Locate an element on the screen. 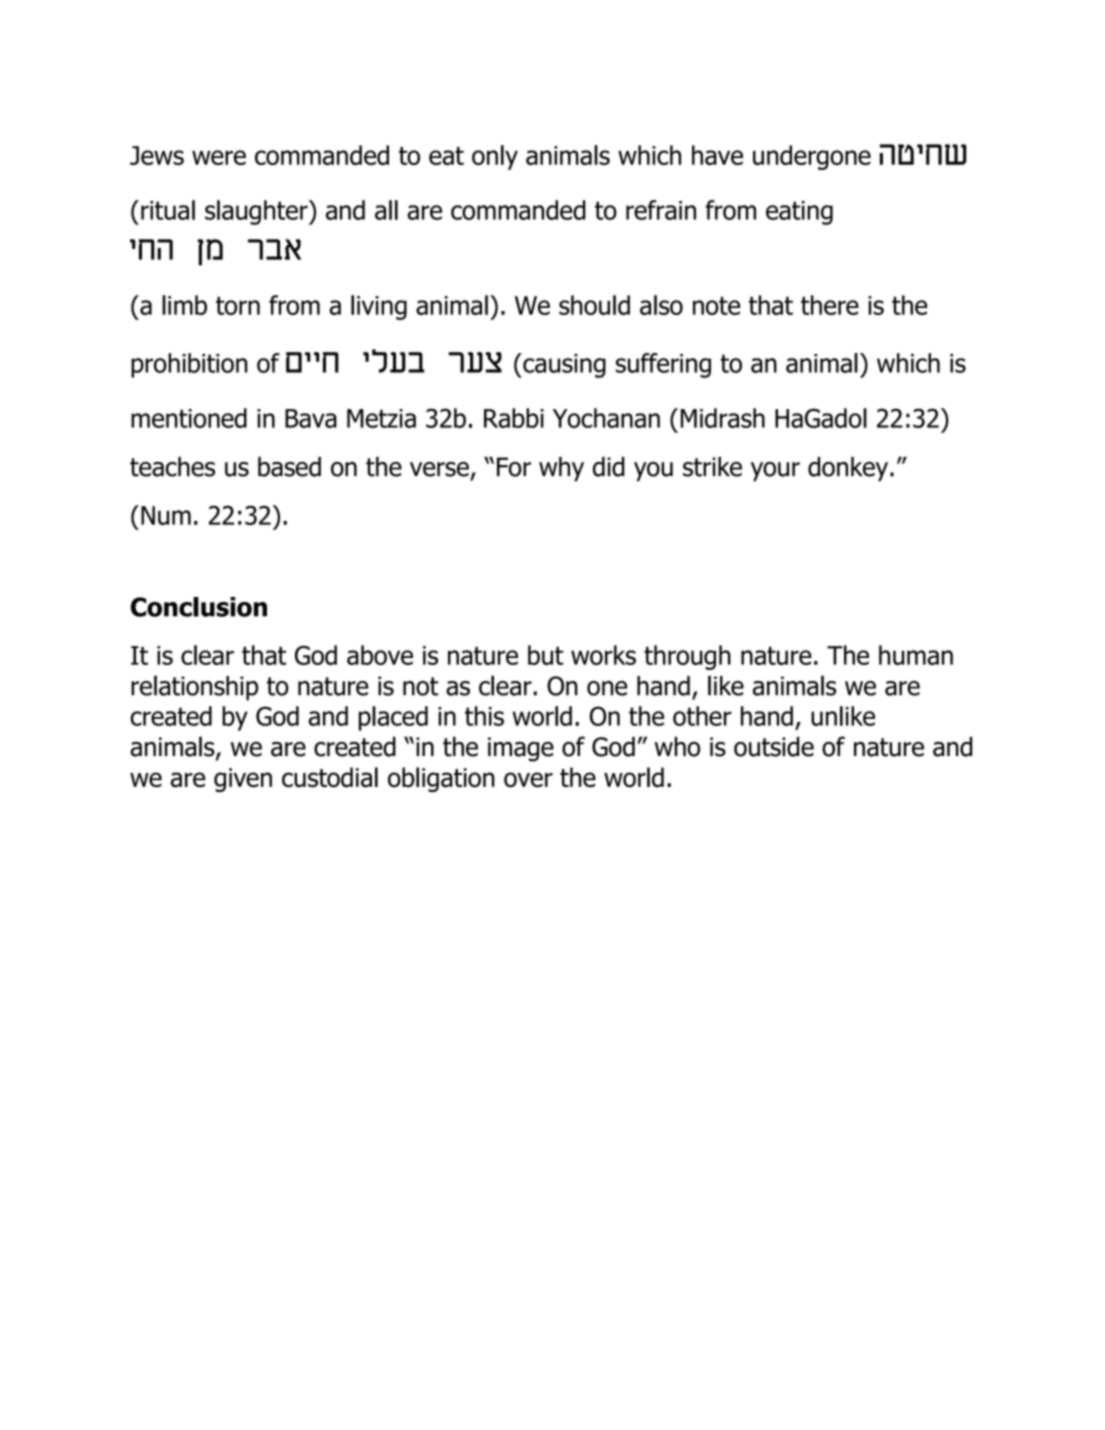  undergone is located at coordinates (812, 157).
